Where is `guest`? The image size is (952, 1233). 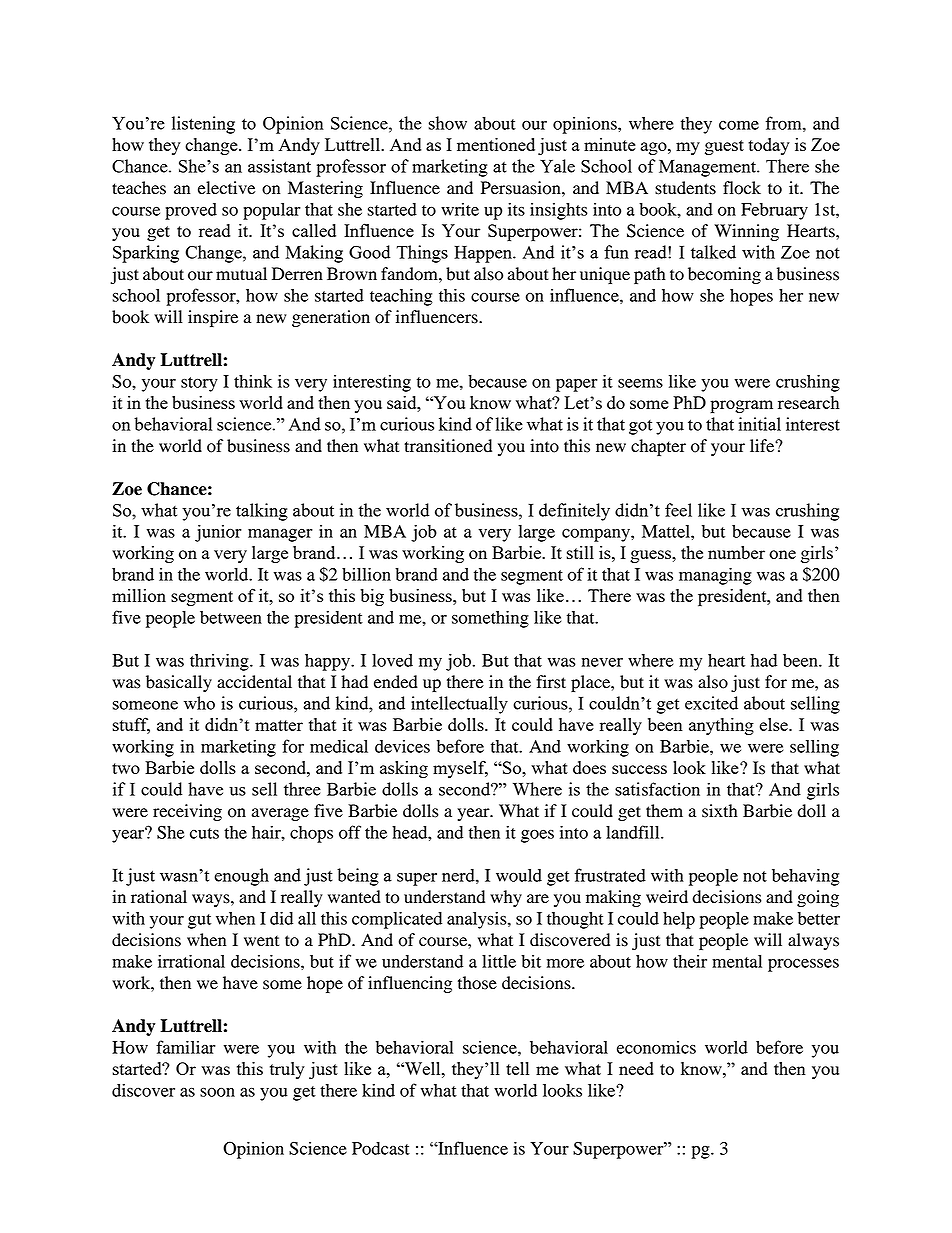 guest is located at coordinates (724, 147).
